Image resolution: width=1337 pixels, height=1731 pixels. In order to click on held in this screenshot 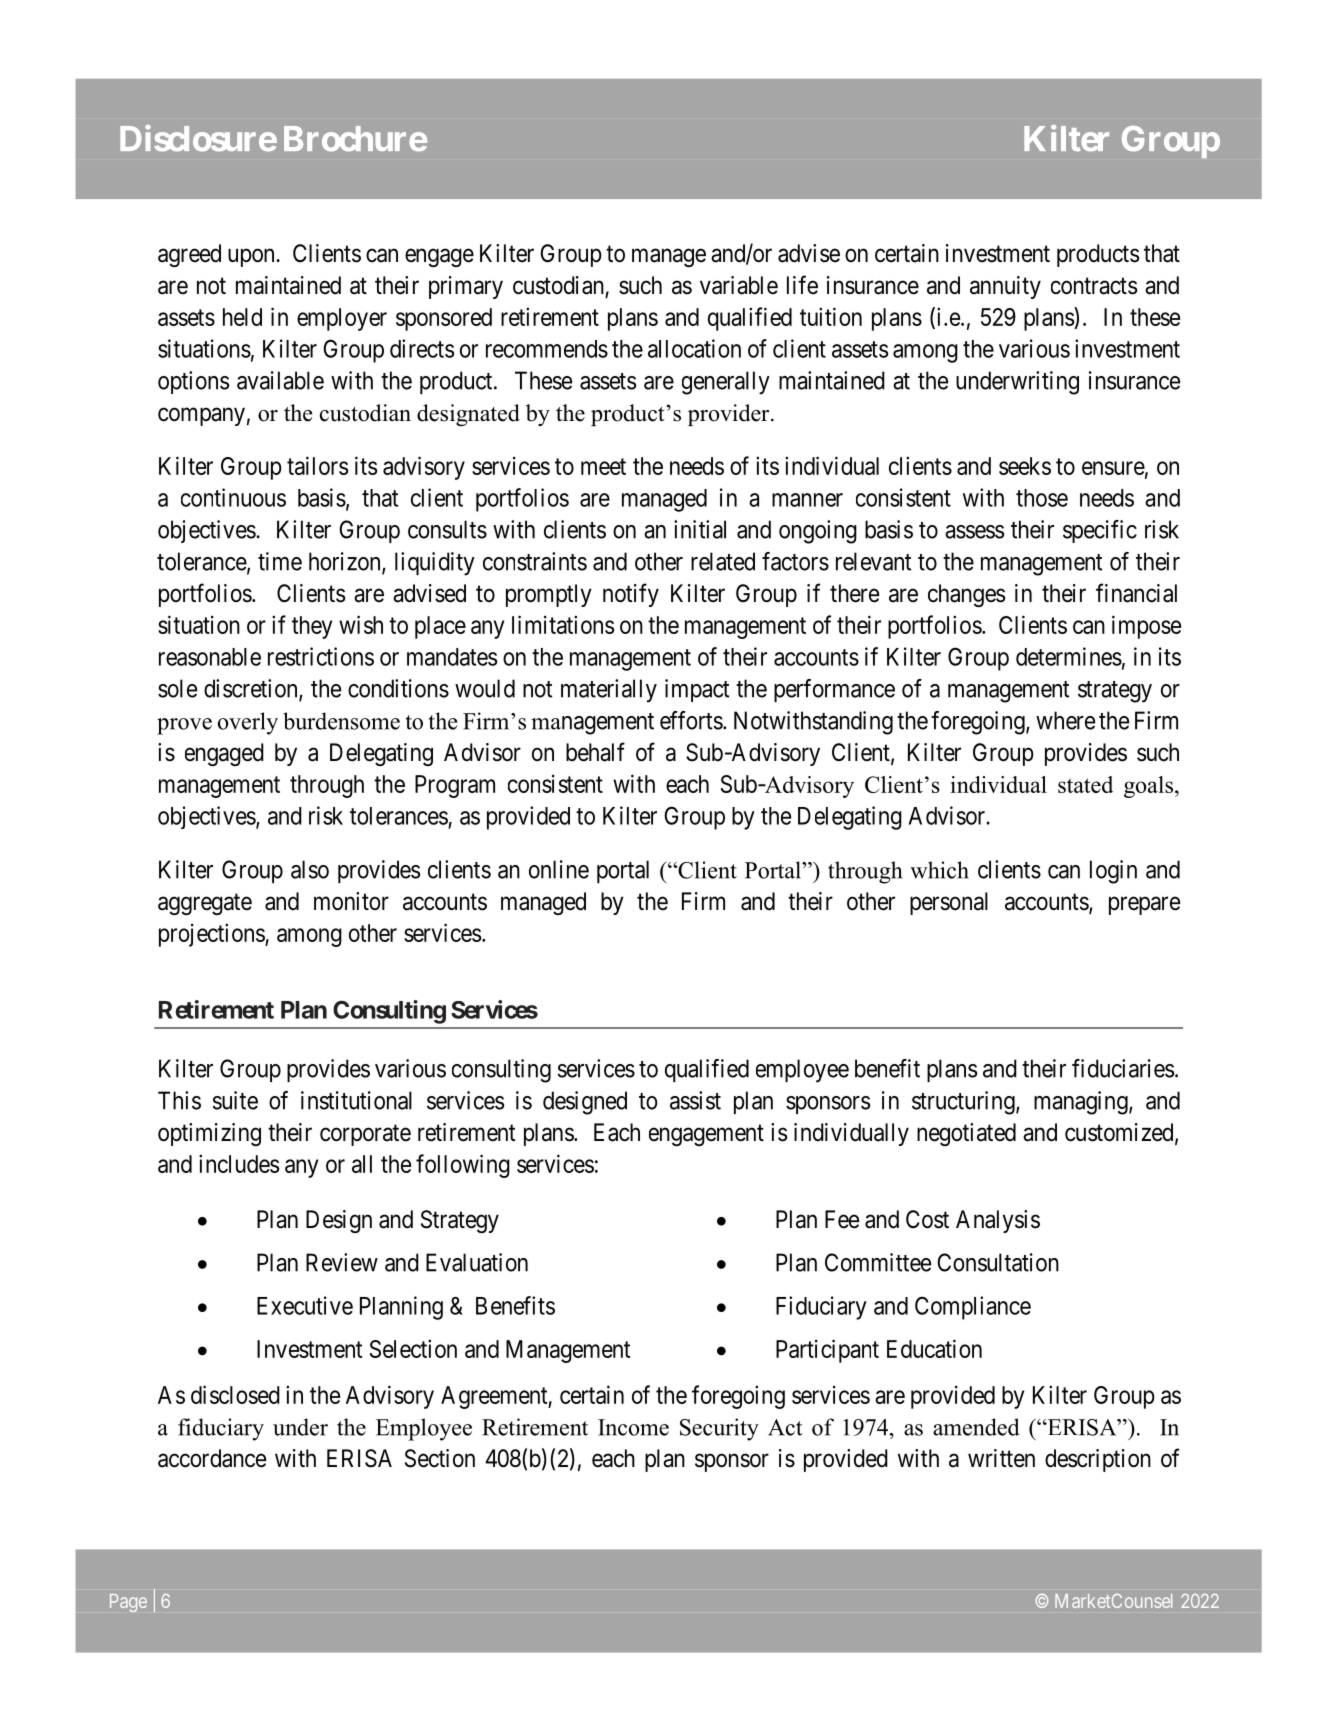, I will do `click(242, 317)`.
